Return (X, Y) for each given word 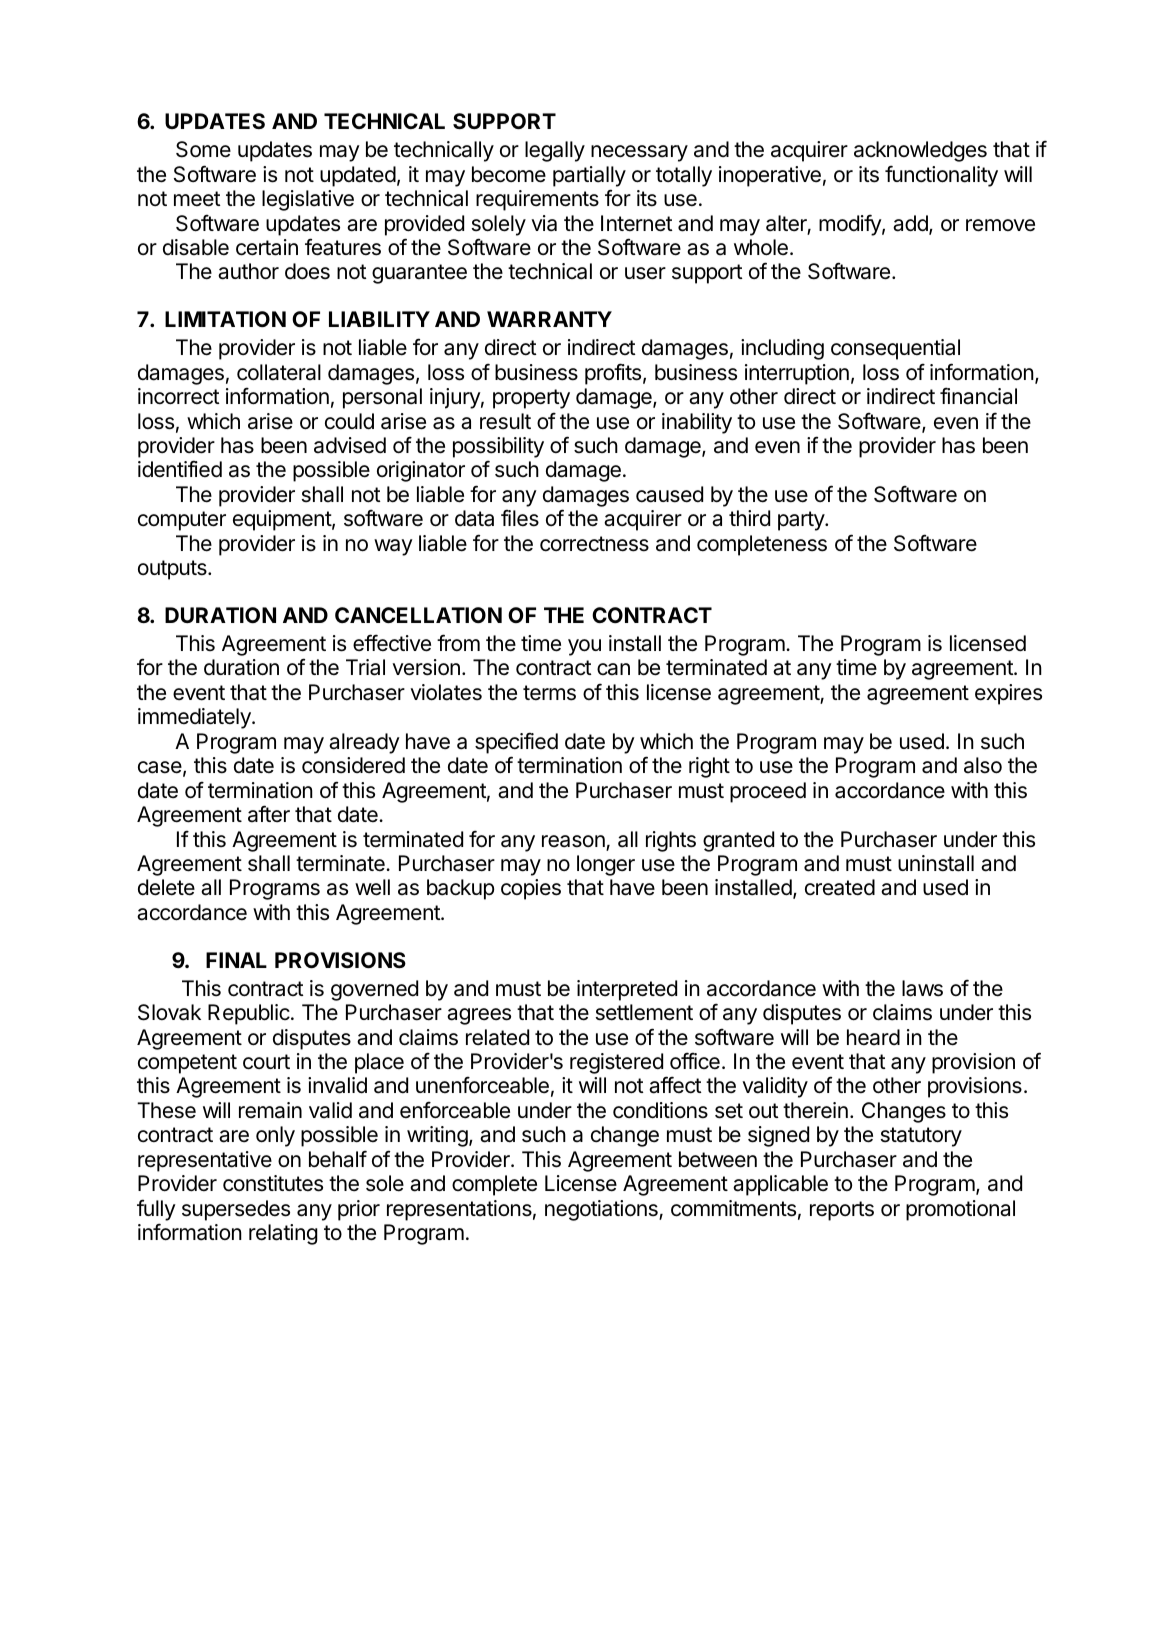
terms (549, 693)
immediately (195, 718)
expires (1008, 694)
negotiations (602, 1210)
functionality (941, 176)
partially (589, 176)
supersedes (236, 1210)
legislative (308, 200)
